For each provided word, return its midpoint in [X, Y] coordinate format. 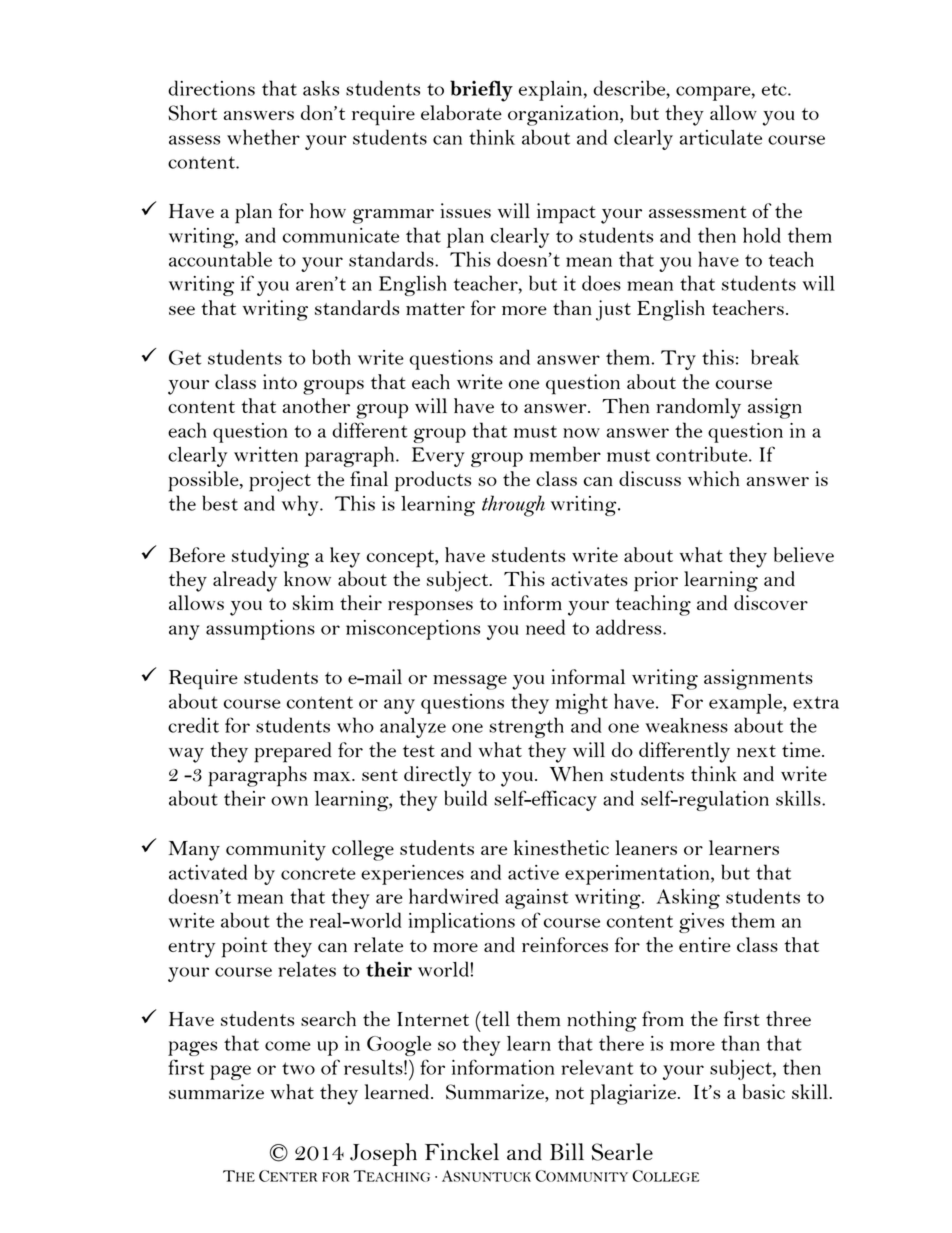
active [533, 872]
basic [763, 1091]
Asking [688, 899]
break [775, 357]
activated [208, 872]
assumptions [260, 630]
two [298, 1068]
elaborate [461, 112]
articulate [721, 137]
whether [263, 137]
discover [771, 602]
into [280, 381]
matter [435, 309]
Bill [567, 1151]
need [545, 627]
